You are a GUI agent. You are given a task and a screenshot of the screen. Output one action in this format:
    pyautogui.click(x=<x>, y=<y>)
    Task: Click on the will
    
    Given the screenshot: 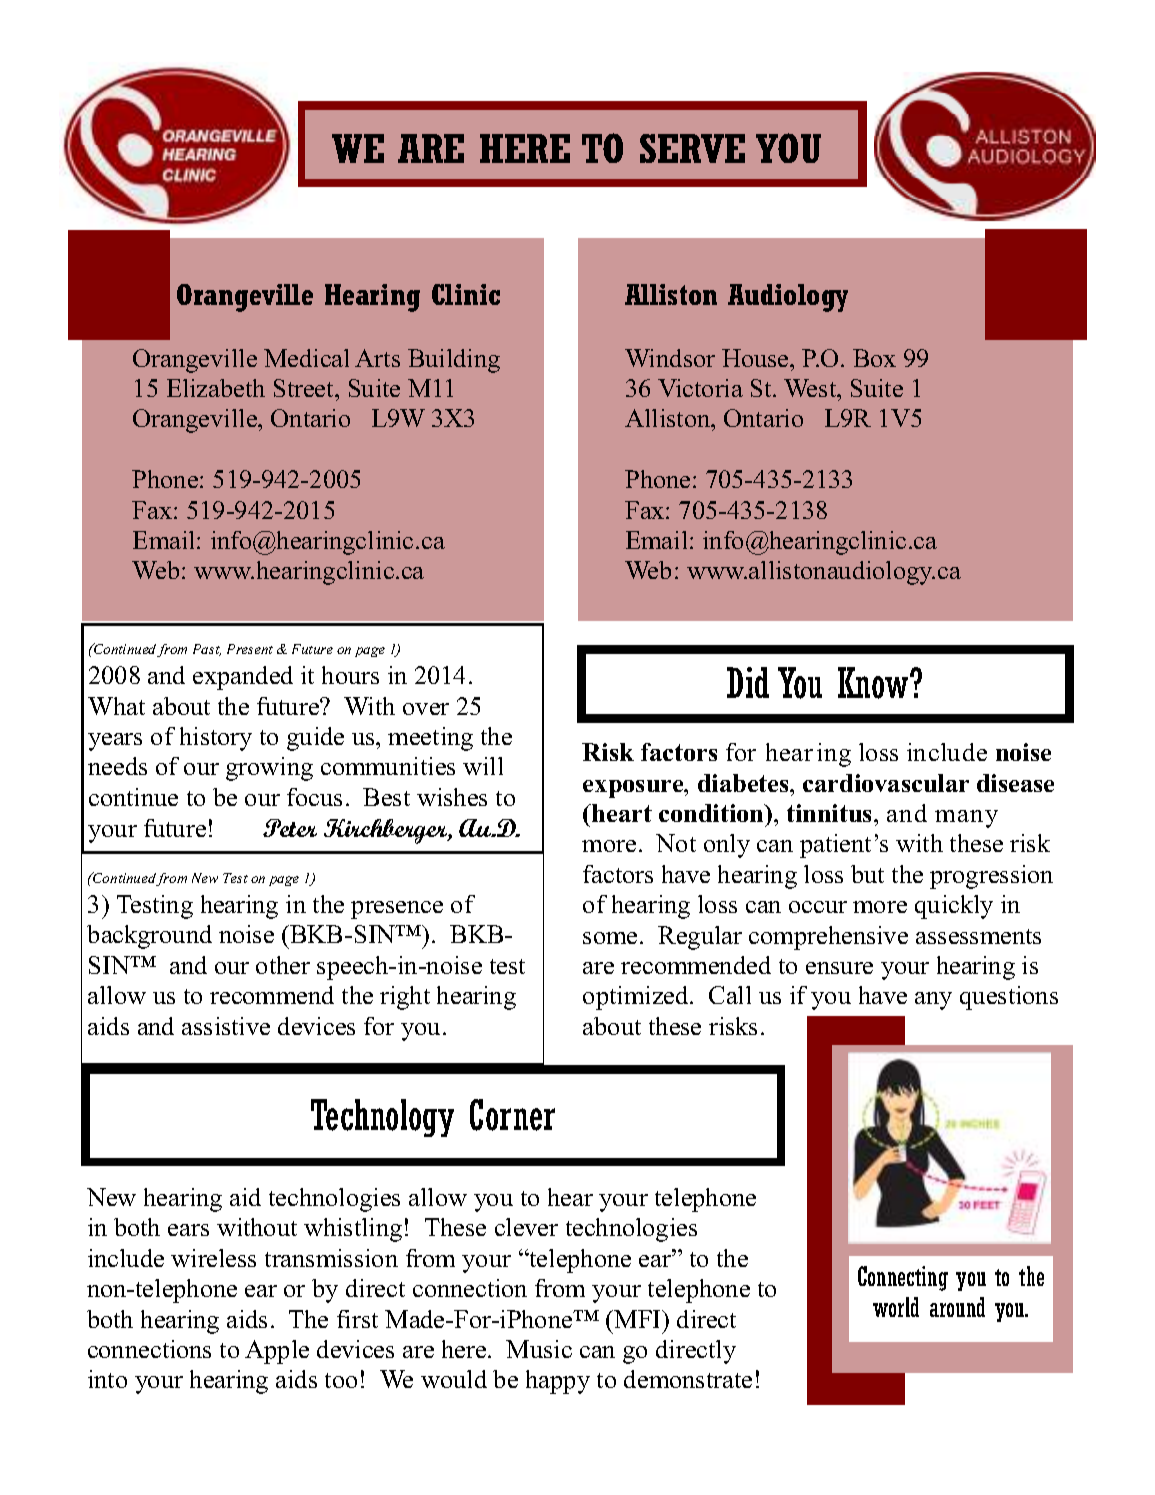 What is the action you would take?
    pyautogui.click(x=483, y=766)
